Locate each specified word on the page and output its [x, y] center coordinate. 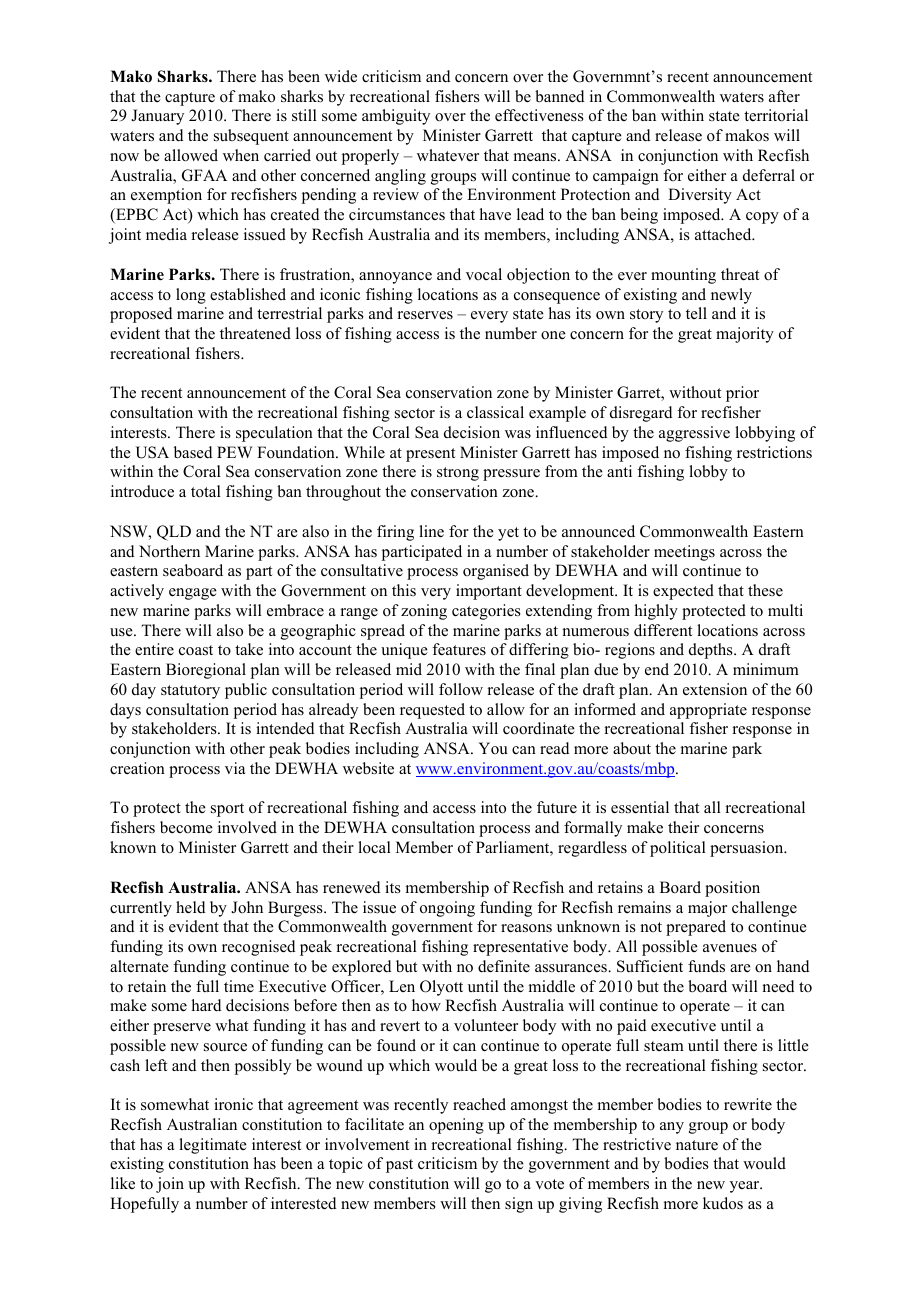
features [459, 649]
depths [712, 651]
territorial [776, 115]
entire [154, 649]
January [157, 117]
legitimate [213, 1146]
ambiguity [396, 117]
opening [456, 1126]
